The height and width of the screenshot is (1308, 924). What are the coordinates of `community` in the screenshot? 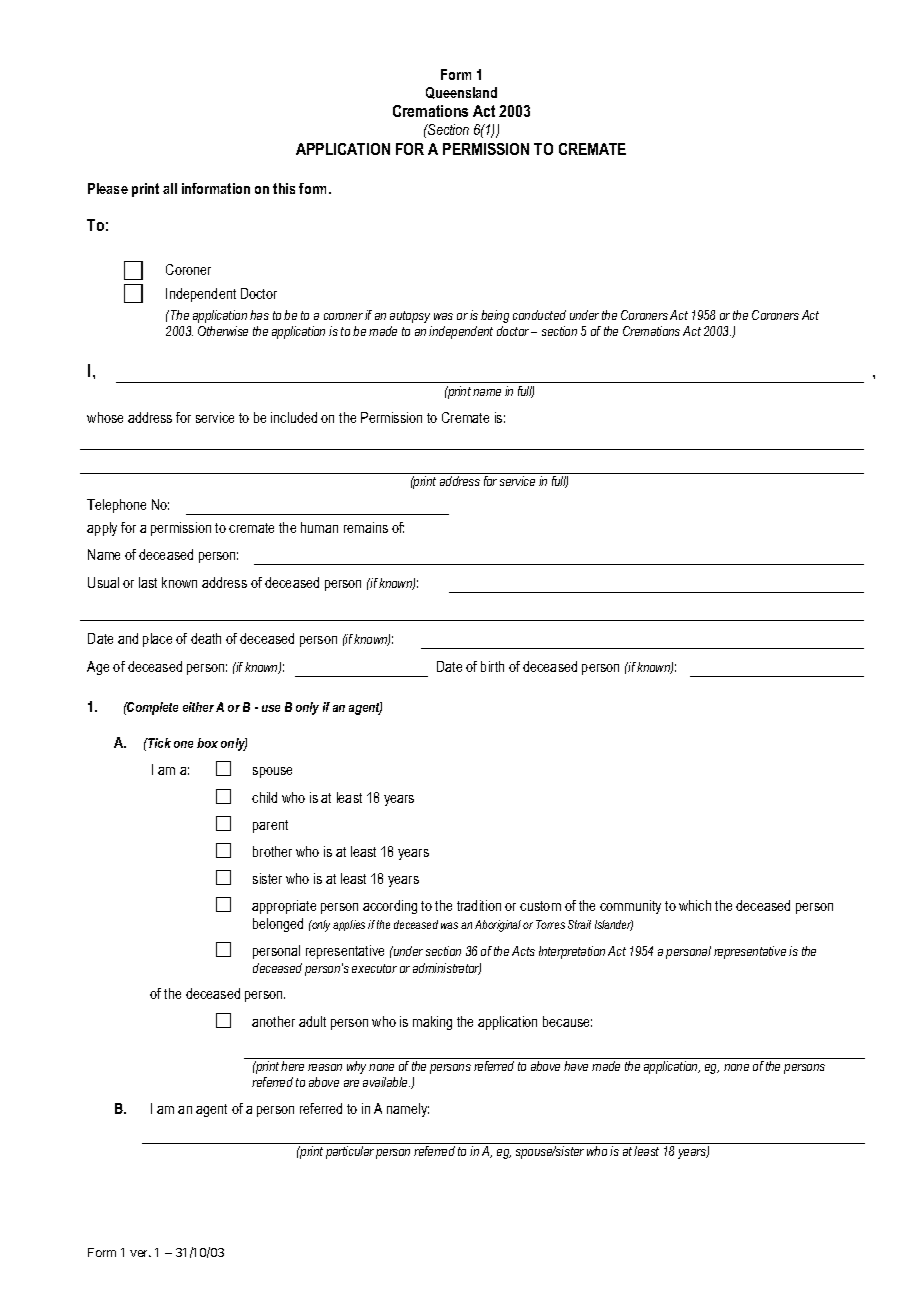 It's located at (630, 907).
